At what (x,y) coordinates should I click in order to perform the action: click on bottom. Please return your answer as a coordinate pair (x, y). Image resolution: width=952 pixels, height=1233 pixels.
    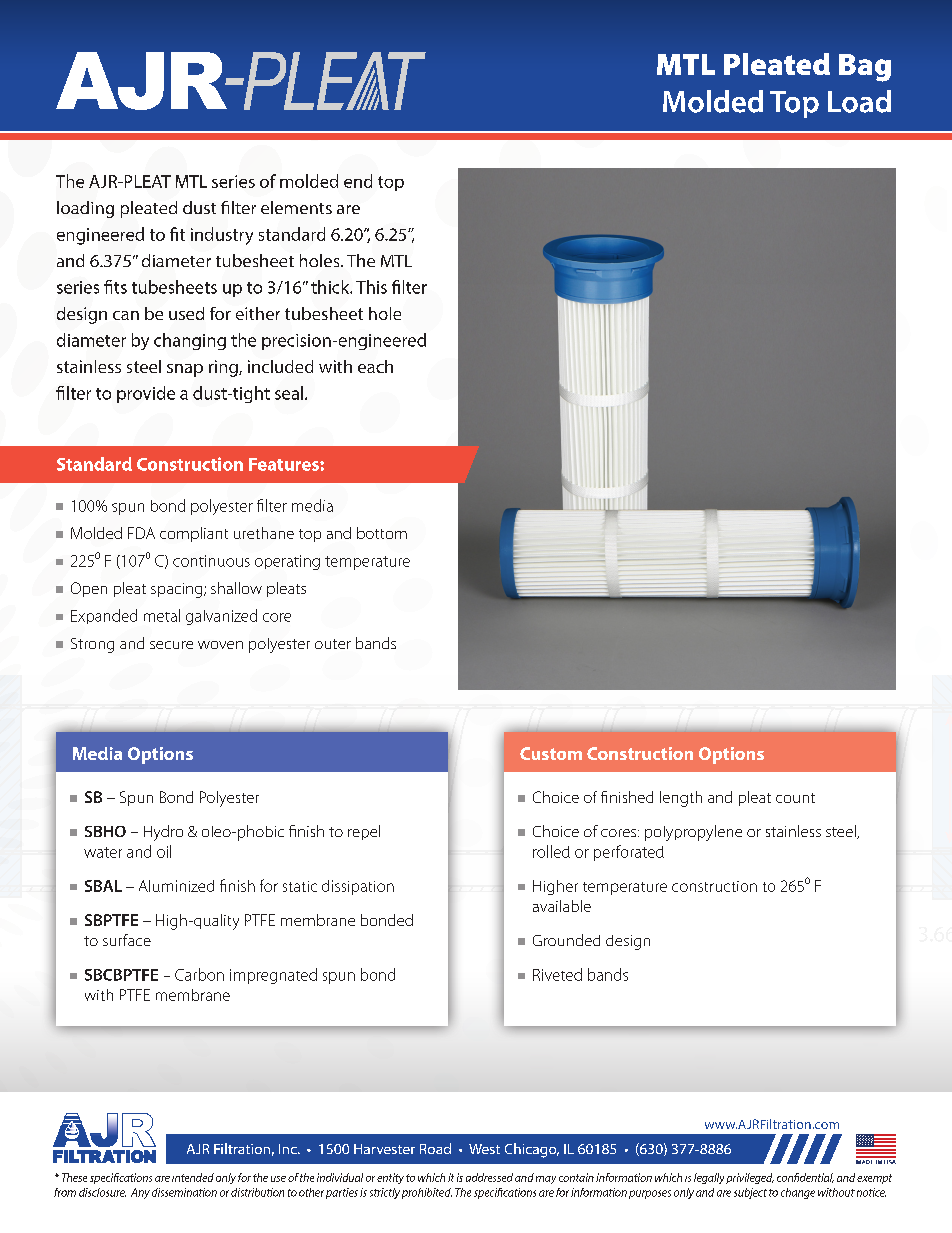
    Looking at the image, I should click on (382, 533).
